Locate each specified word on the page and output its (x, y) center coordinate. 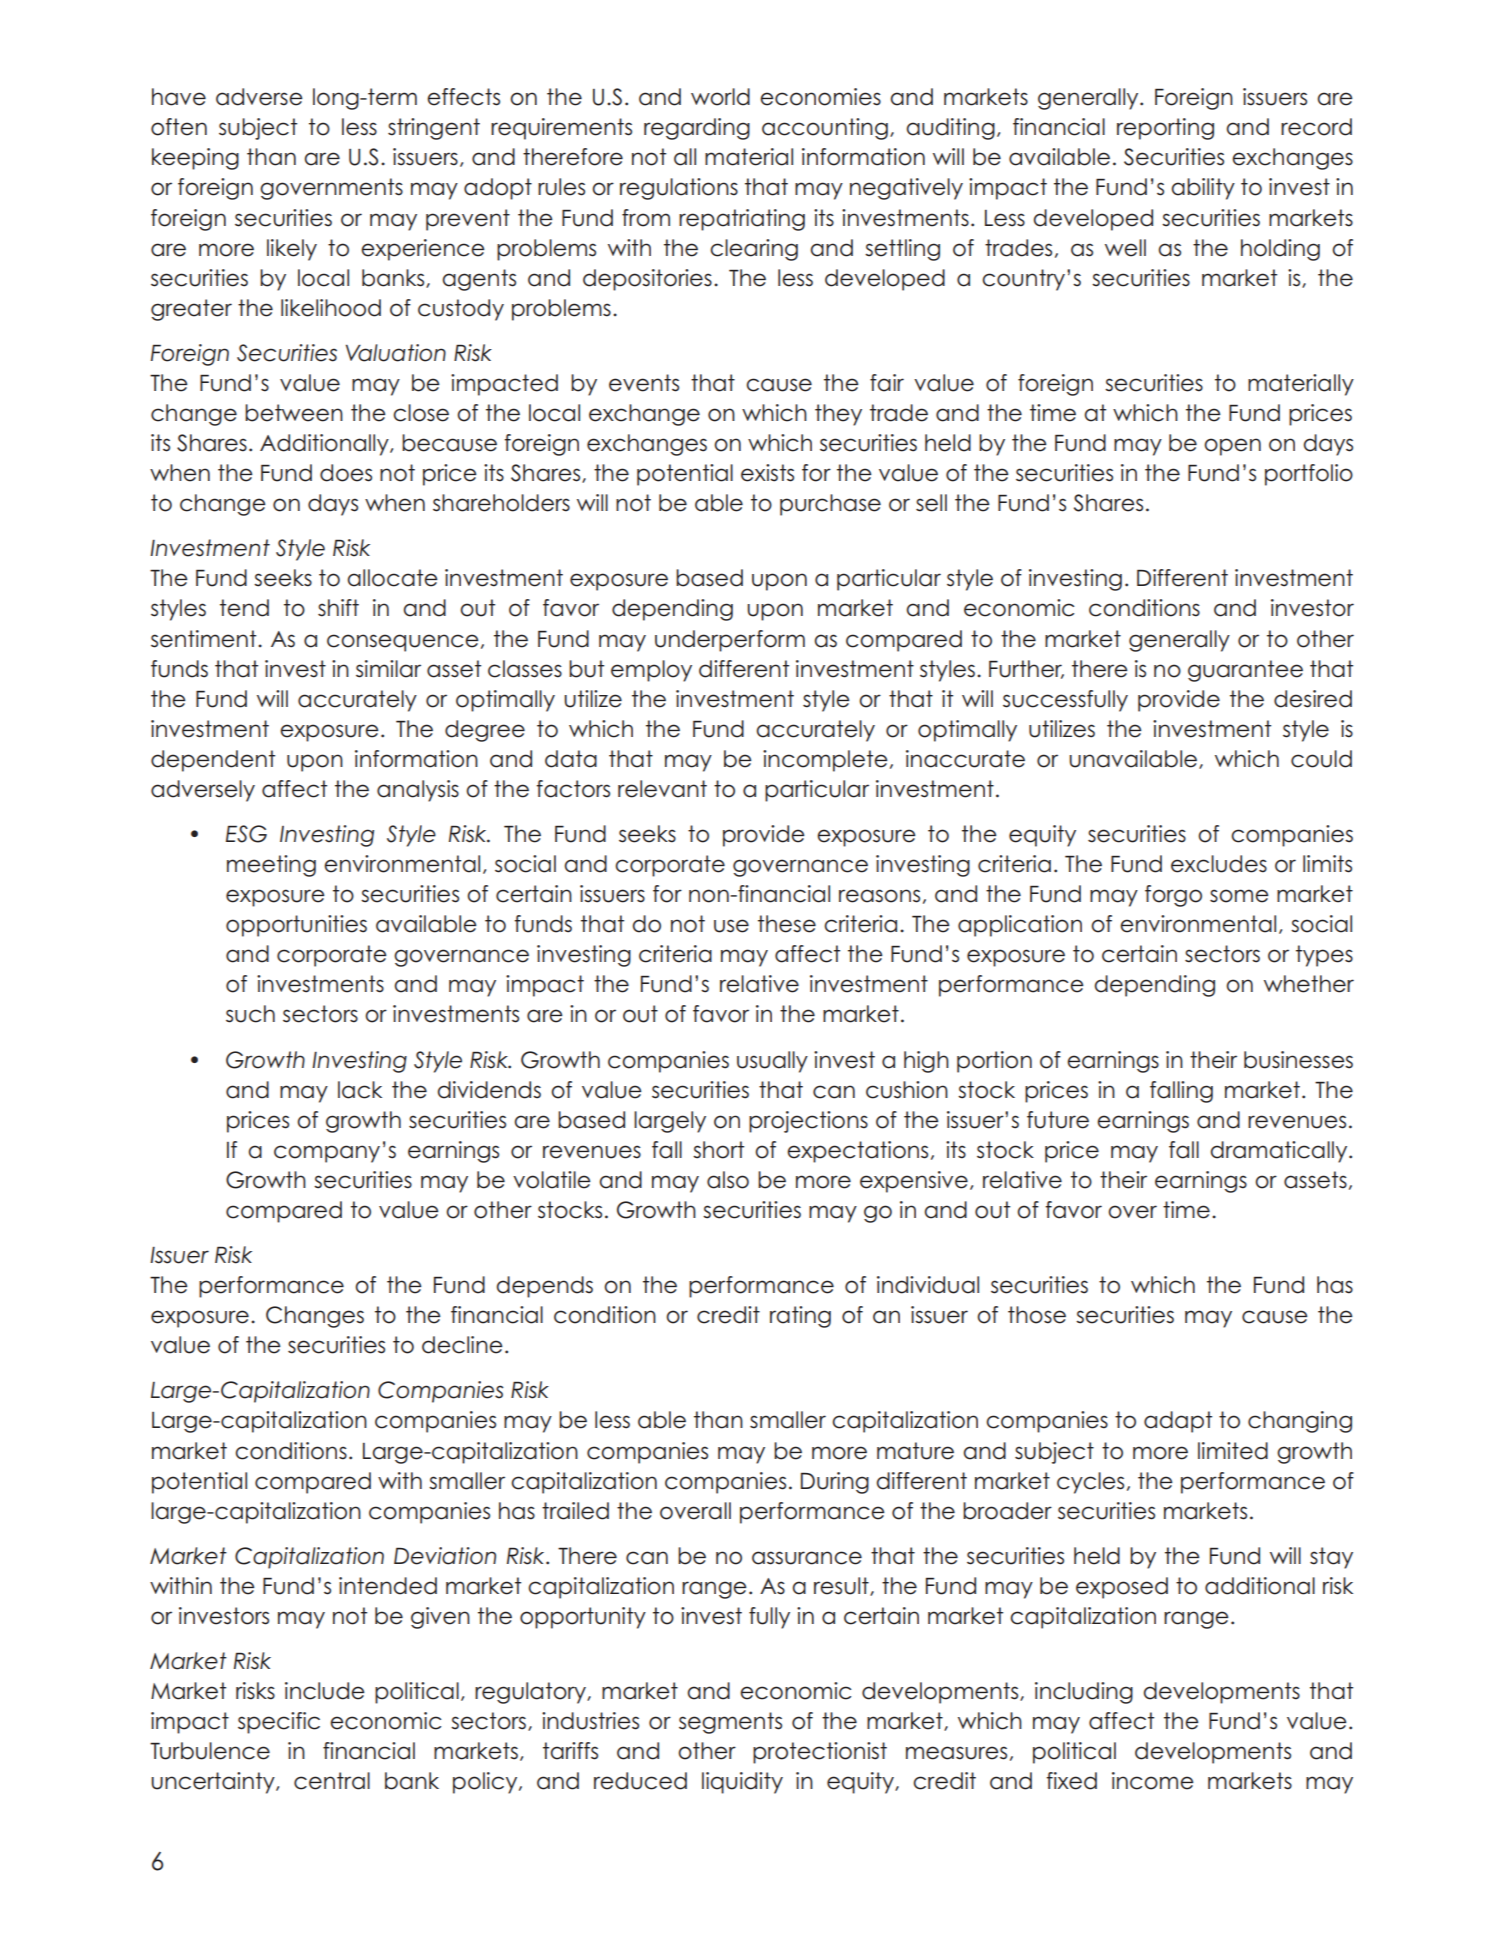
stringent (434, 129)
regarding (697, 129)
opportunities (296, 926)
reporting (1165, 129)
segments (730, 1723)
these (787, 924)
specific (279, 1723)
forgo (1173, 896)
